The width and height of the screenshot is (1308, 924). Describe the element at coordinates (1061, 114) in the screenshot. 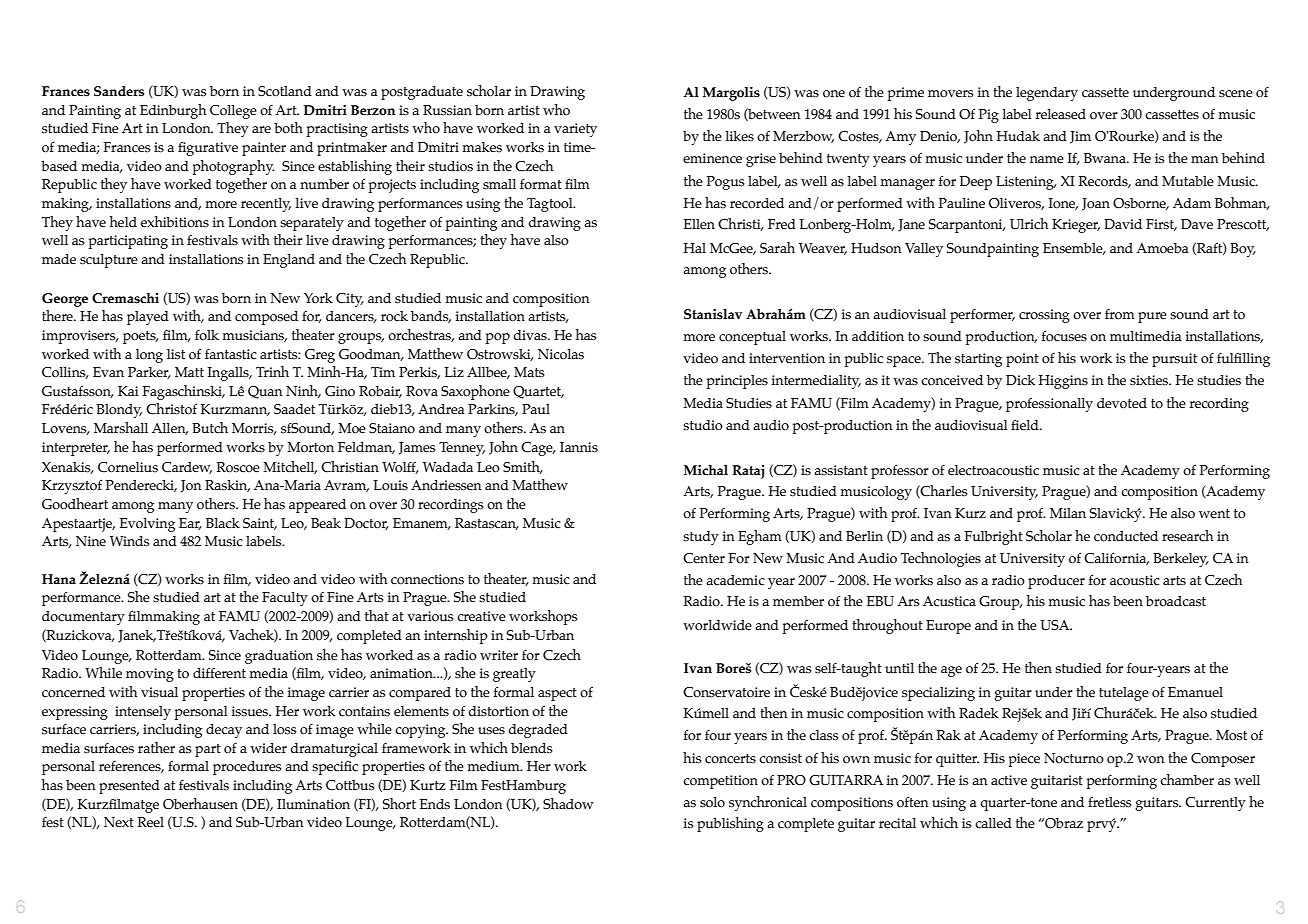

I see `released` at that location.
